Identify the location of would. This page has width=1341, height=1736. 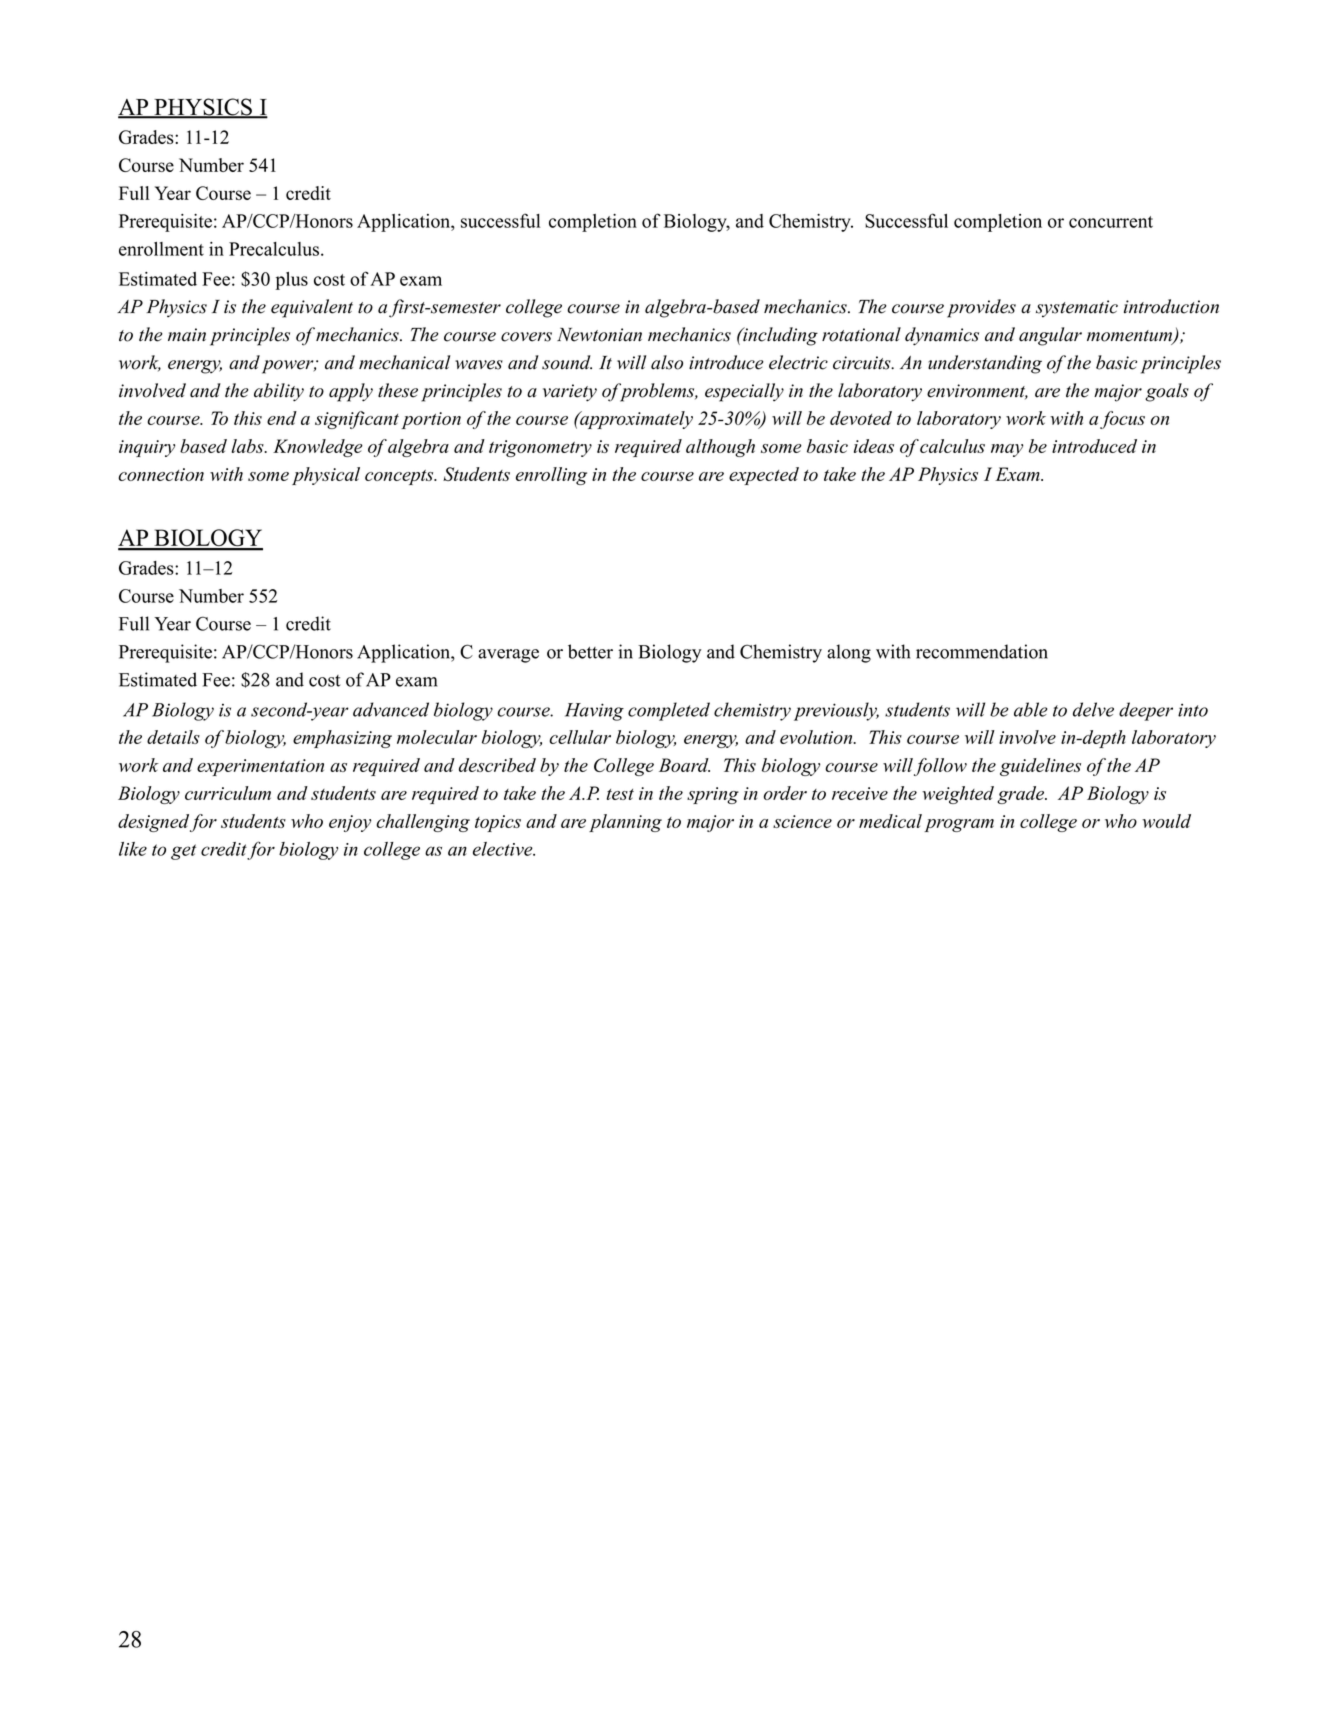
(1166, 821).
